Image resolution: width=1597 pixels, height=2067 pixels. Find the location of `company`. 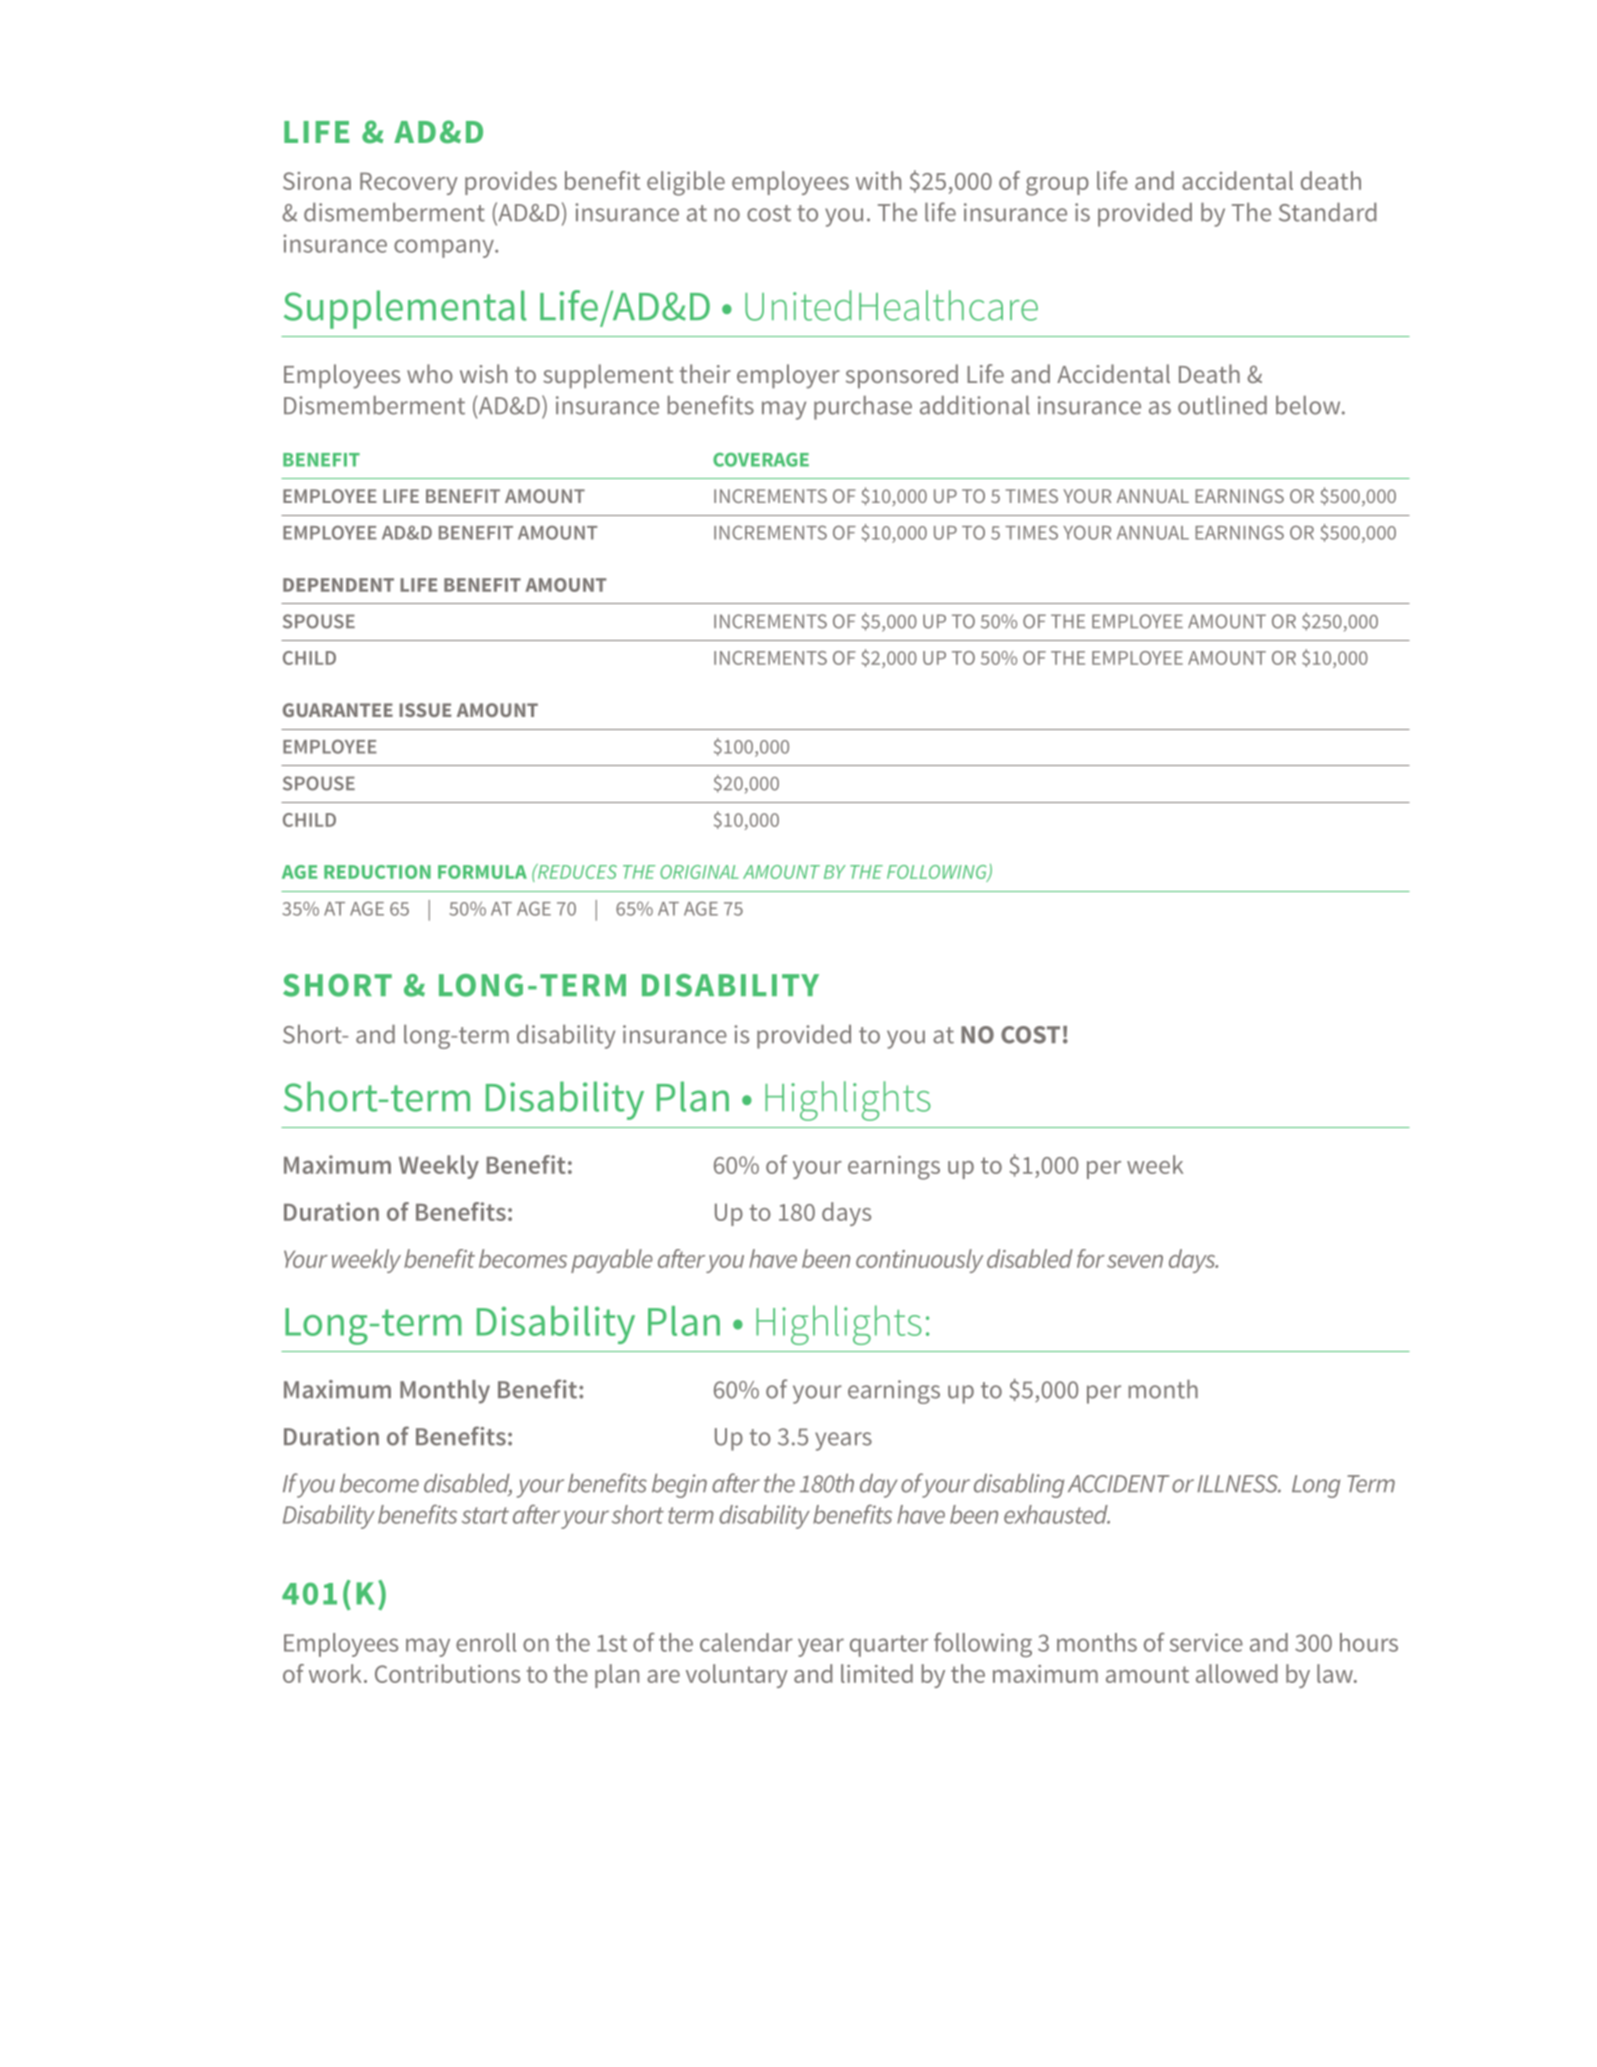

company is located at coordinates (445, 248).
